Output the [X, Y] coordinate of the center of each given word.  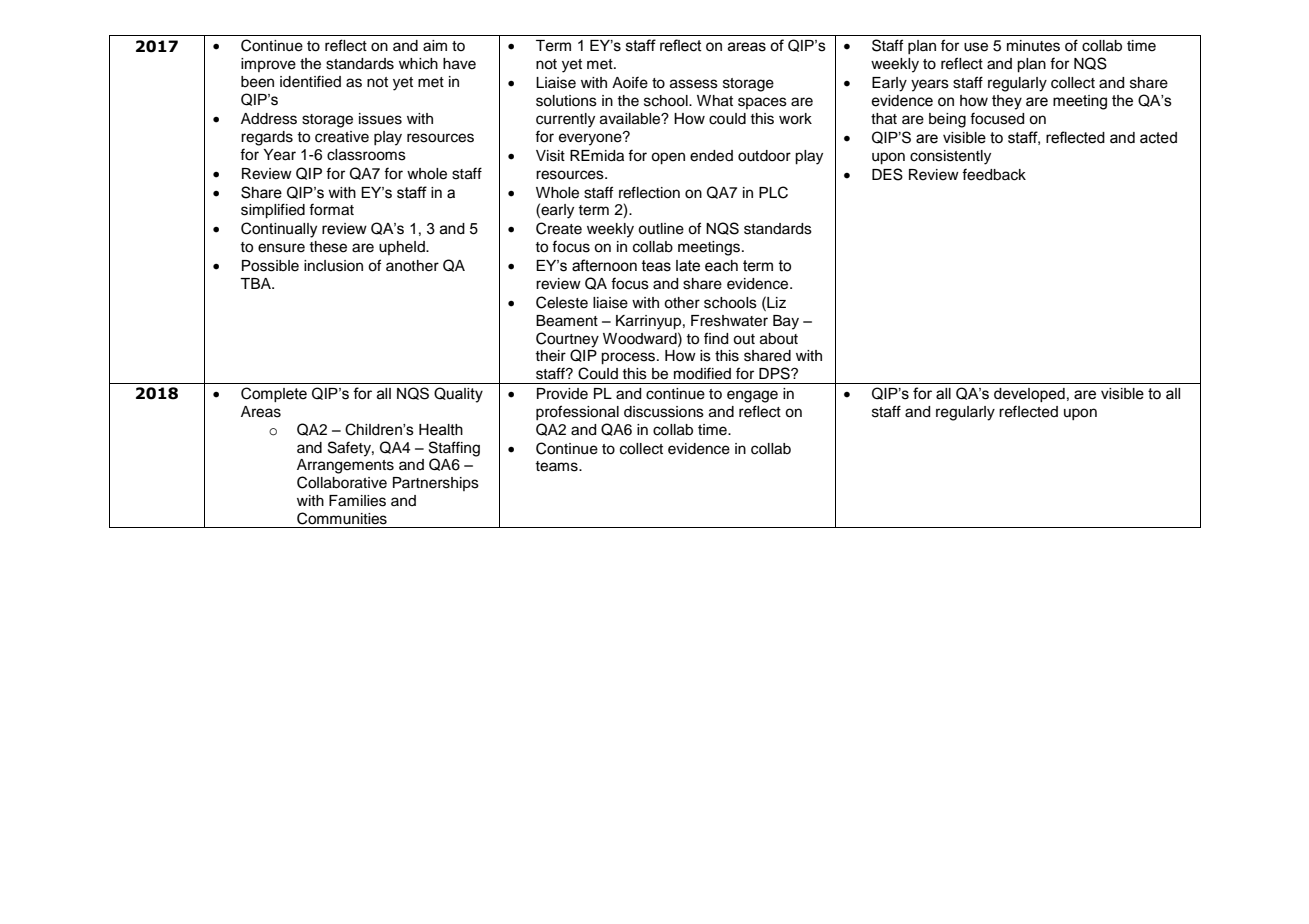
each [721, 266]
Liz [775, 302]
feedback [994, 174]
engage [752, 396]
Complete [274, 394]
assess [694, 84]
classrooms [366, 155]
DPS [775, 373]
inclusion [333, 266]
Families [357, 501]
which [418, 64]
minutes [1033, 46]
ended [711, 156]
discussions [664, 412]
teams [557, 466]
